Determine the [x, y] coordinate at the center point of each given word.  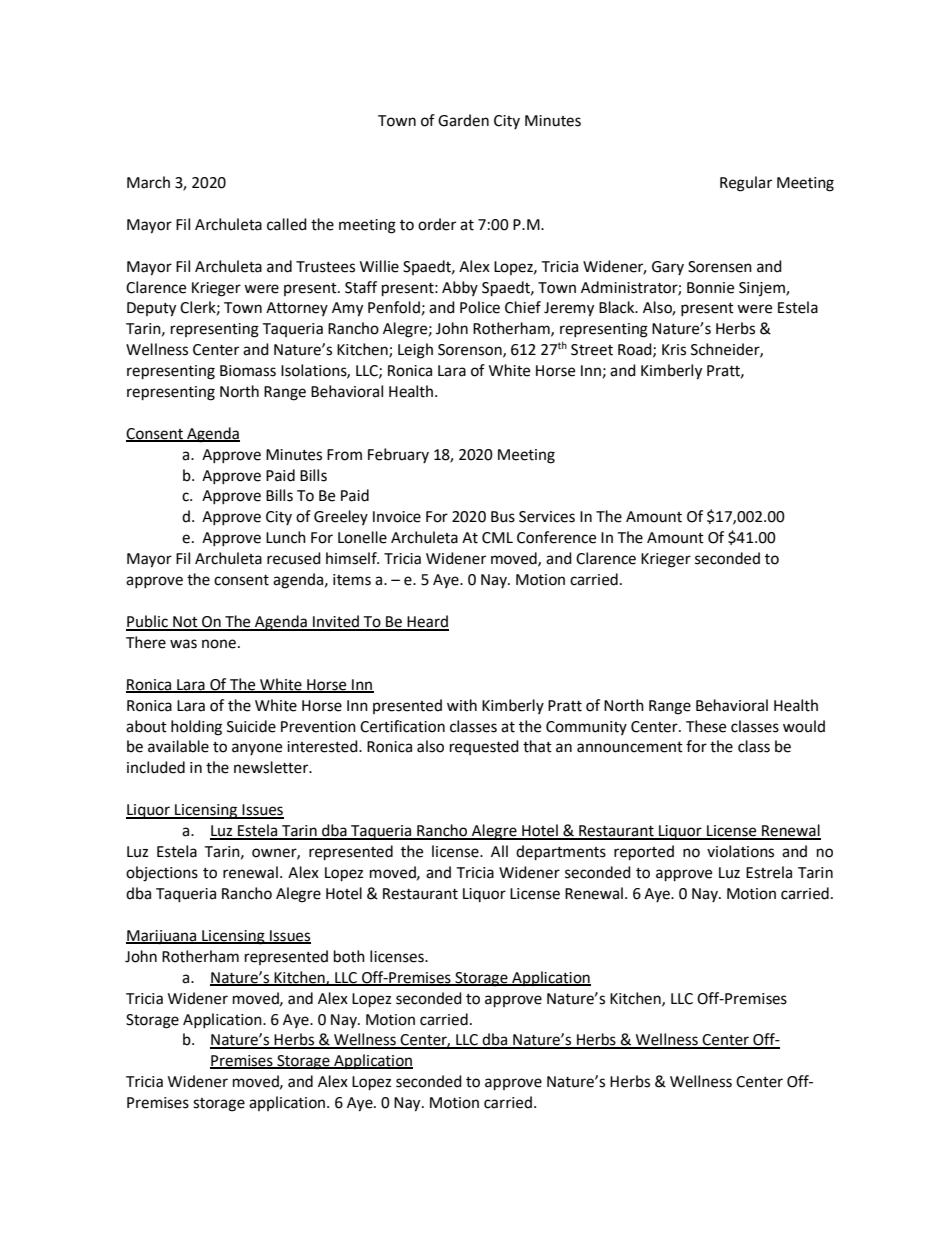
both [349, 956]
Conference [556, 537]
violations [740, 851]
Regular [746, 184]
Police [480, 307]
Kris [674, 350]
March [148, 182]
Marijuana [162, 937]
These [706, 726]
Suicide [251, 726]
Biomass [248, 371]
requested [484, 747]
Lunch [286, 537]
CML [497, 538]
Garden [463, 120]
